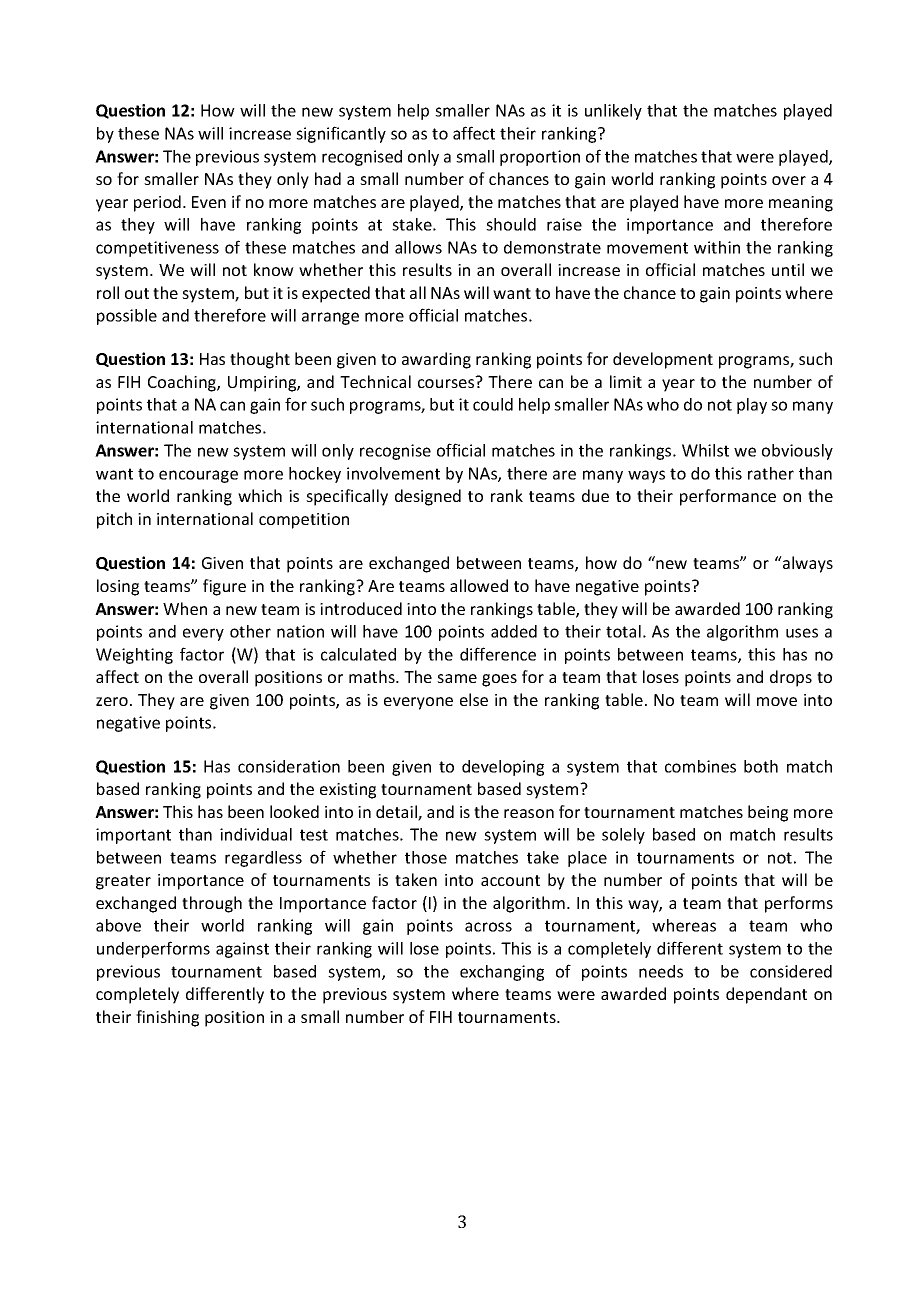  I want to click on Even, so click(209, 202).
